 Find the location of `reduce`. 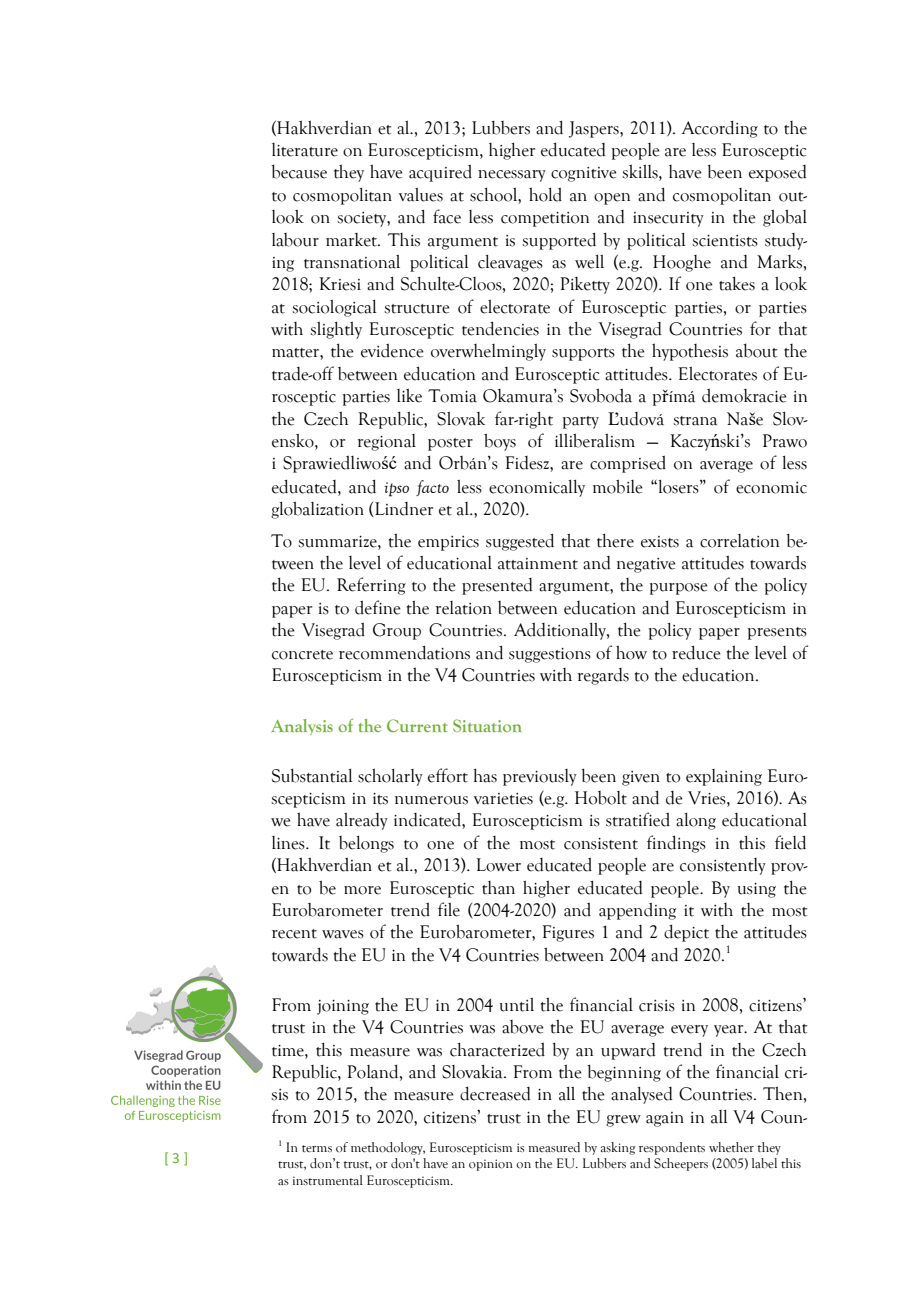

reduce is located at coordinates (696, 652).
